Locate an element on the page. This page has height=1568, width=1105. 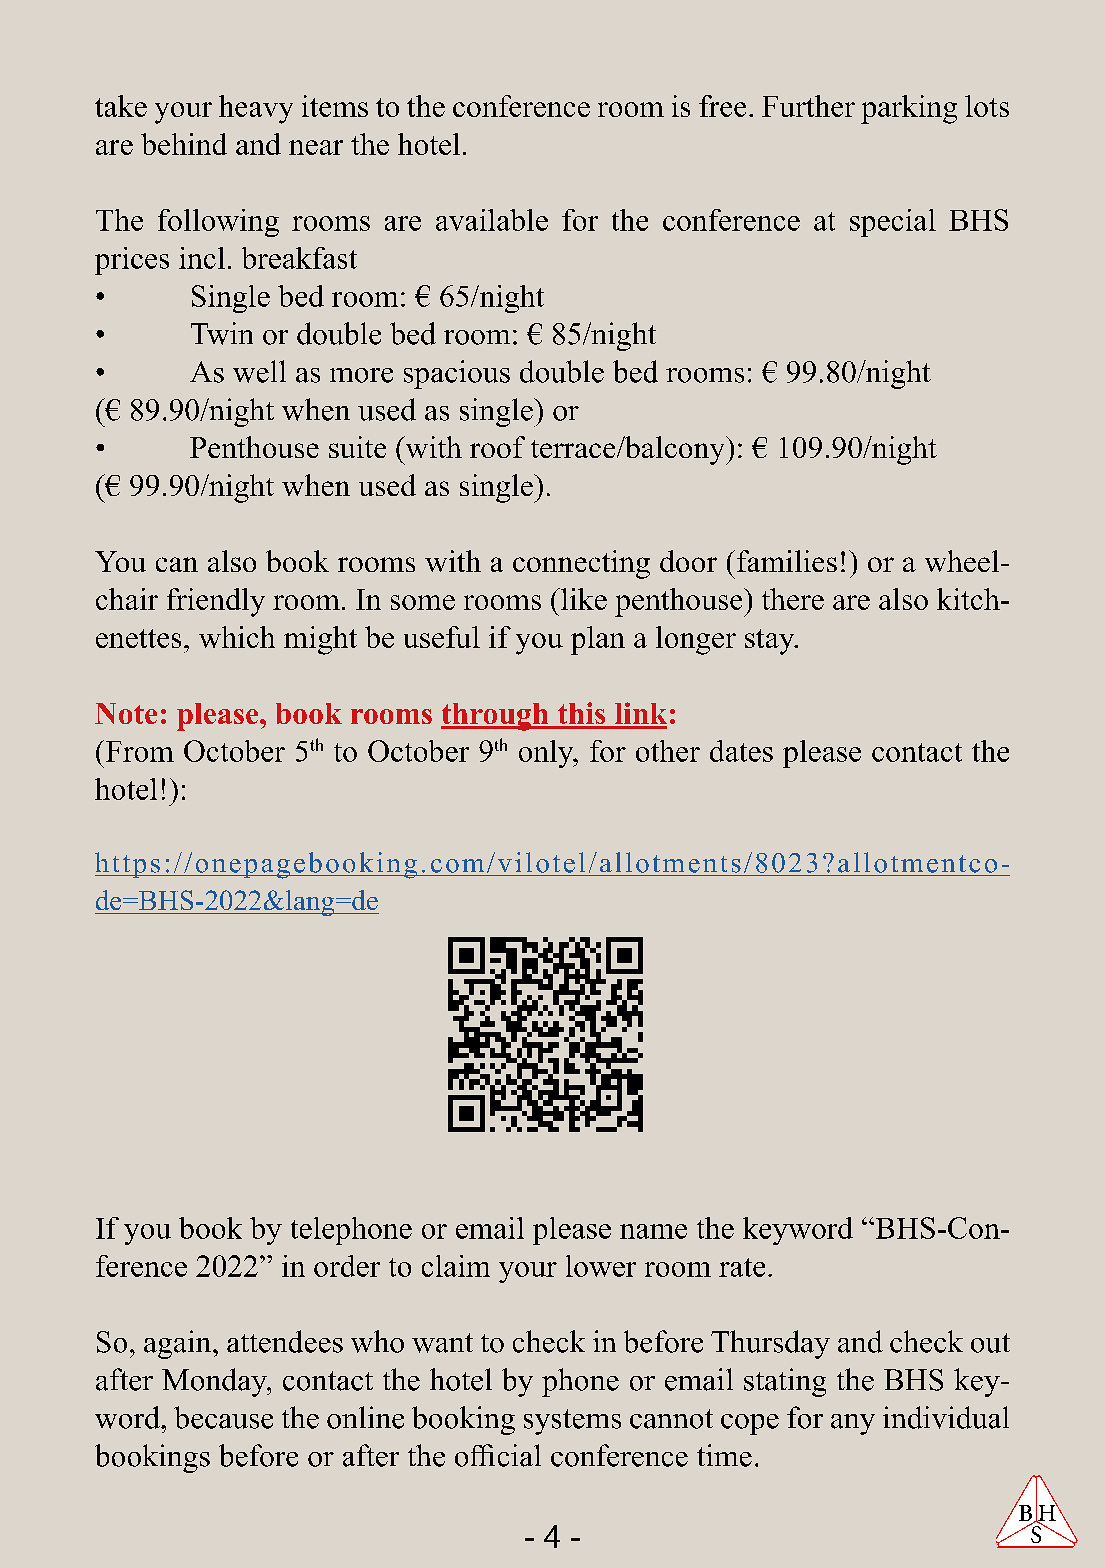
Monday is located at coordinates (215, 1382).
